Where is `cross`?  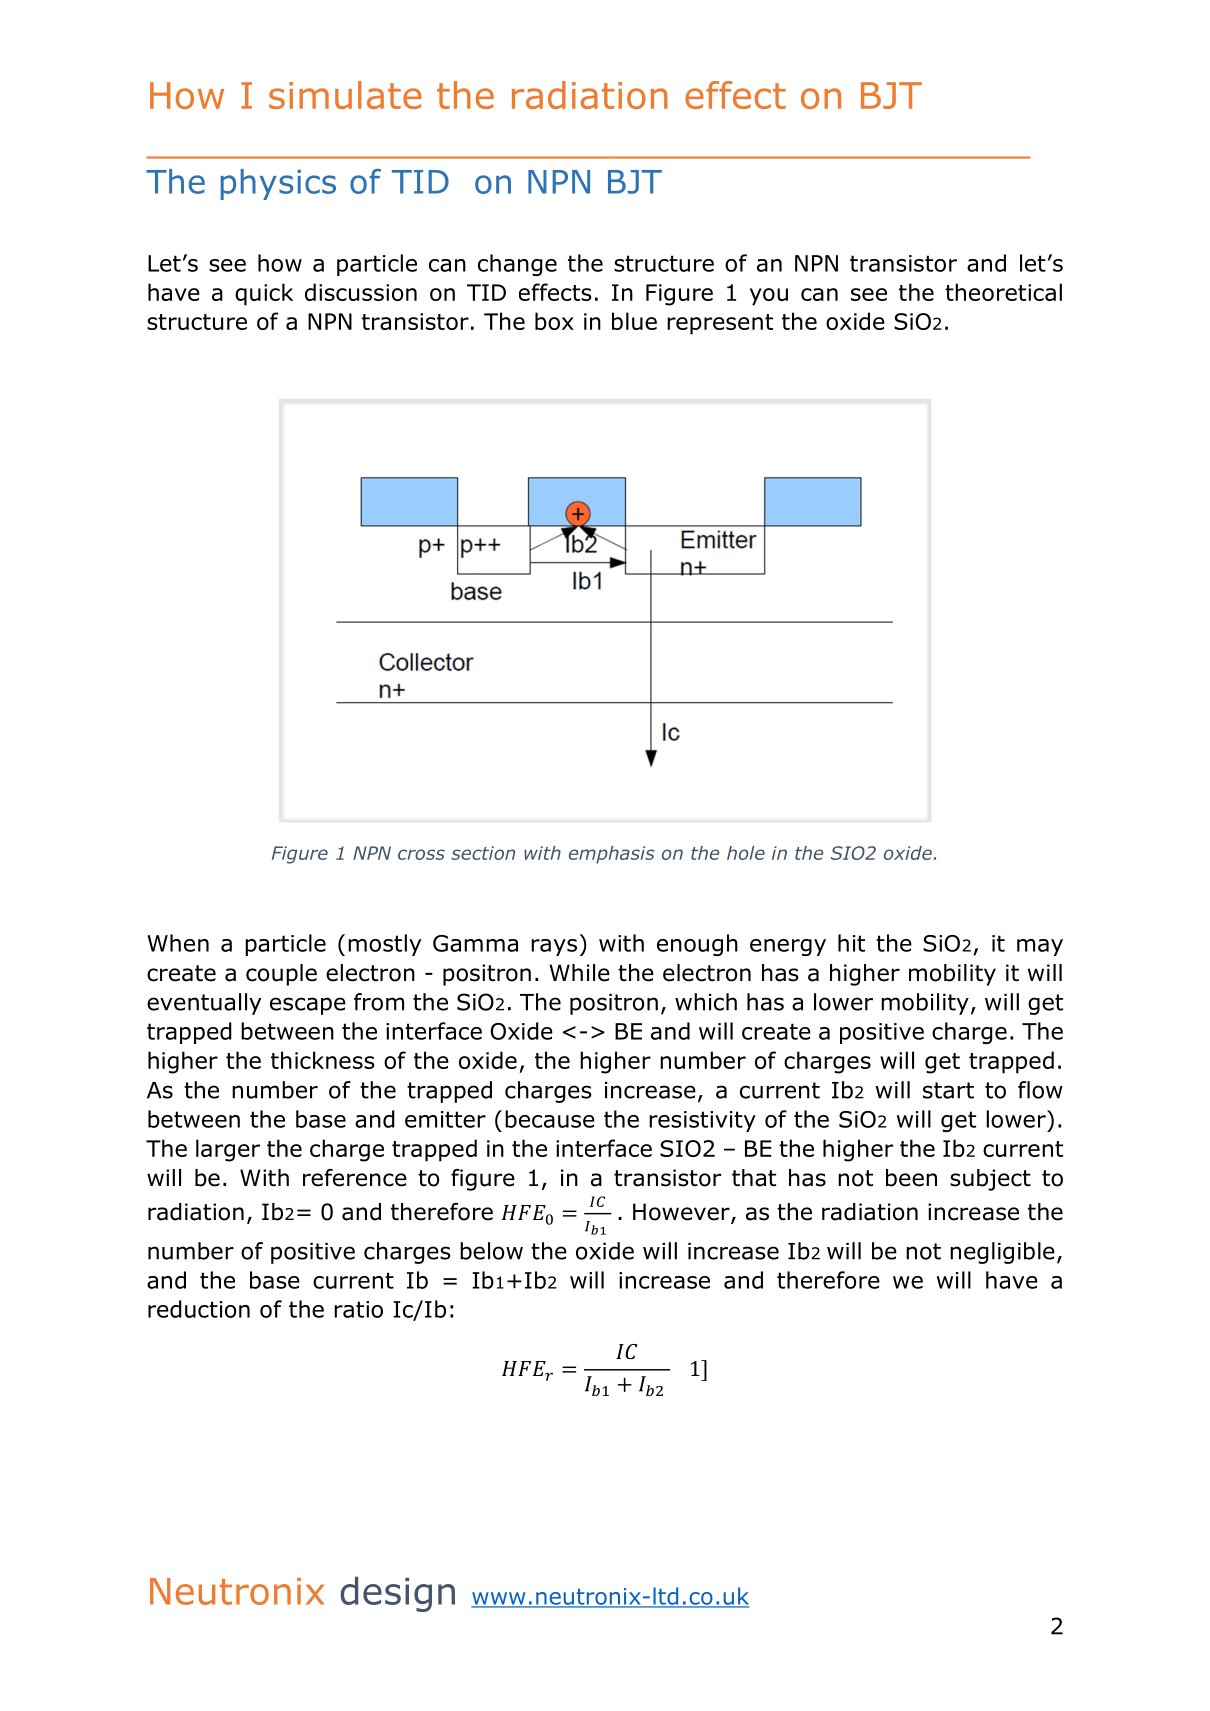 cross is located at coordinates (421, 854).
